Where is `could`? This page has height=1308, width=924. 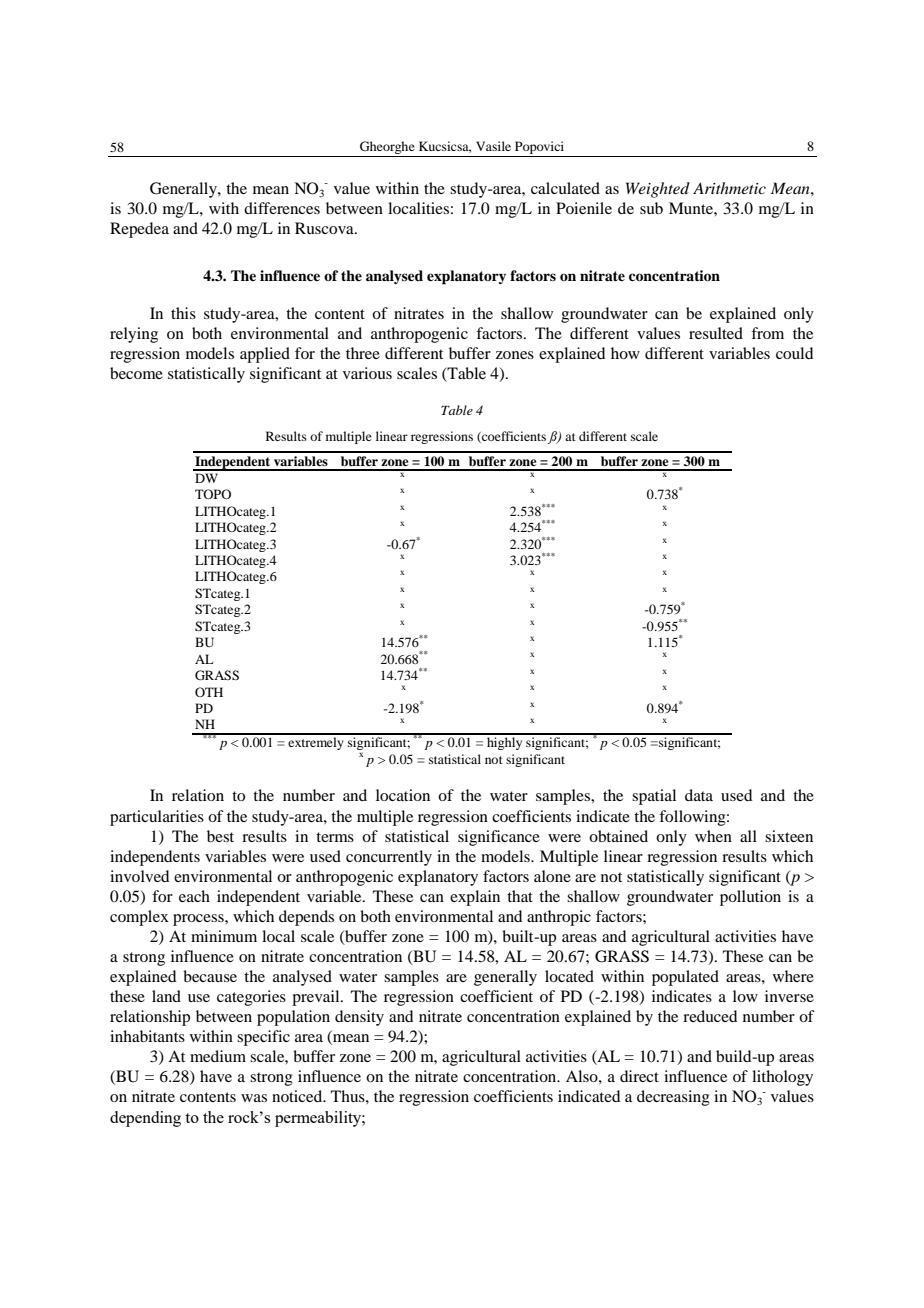 could is located at coordinates (794, 353).
